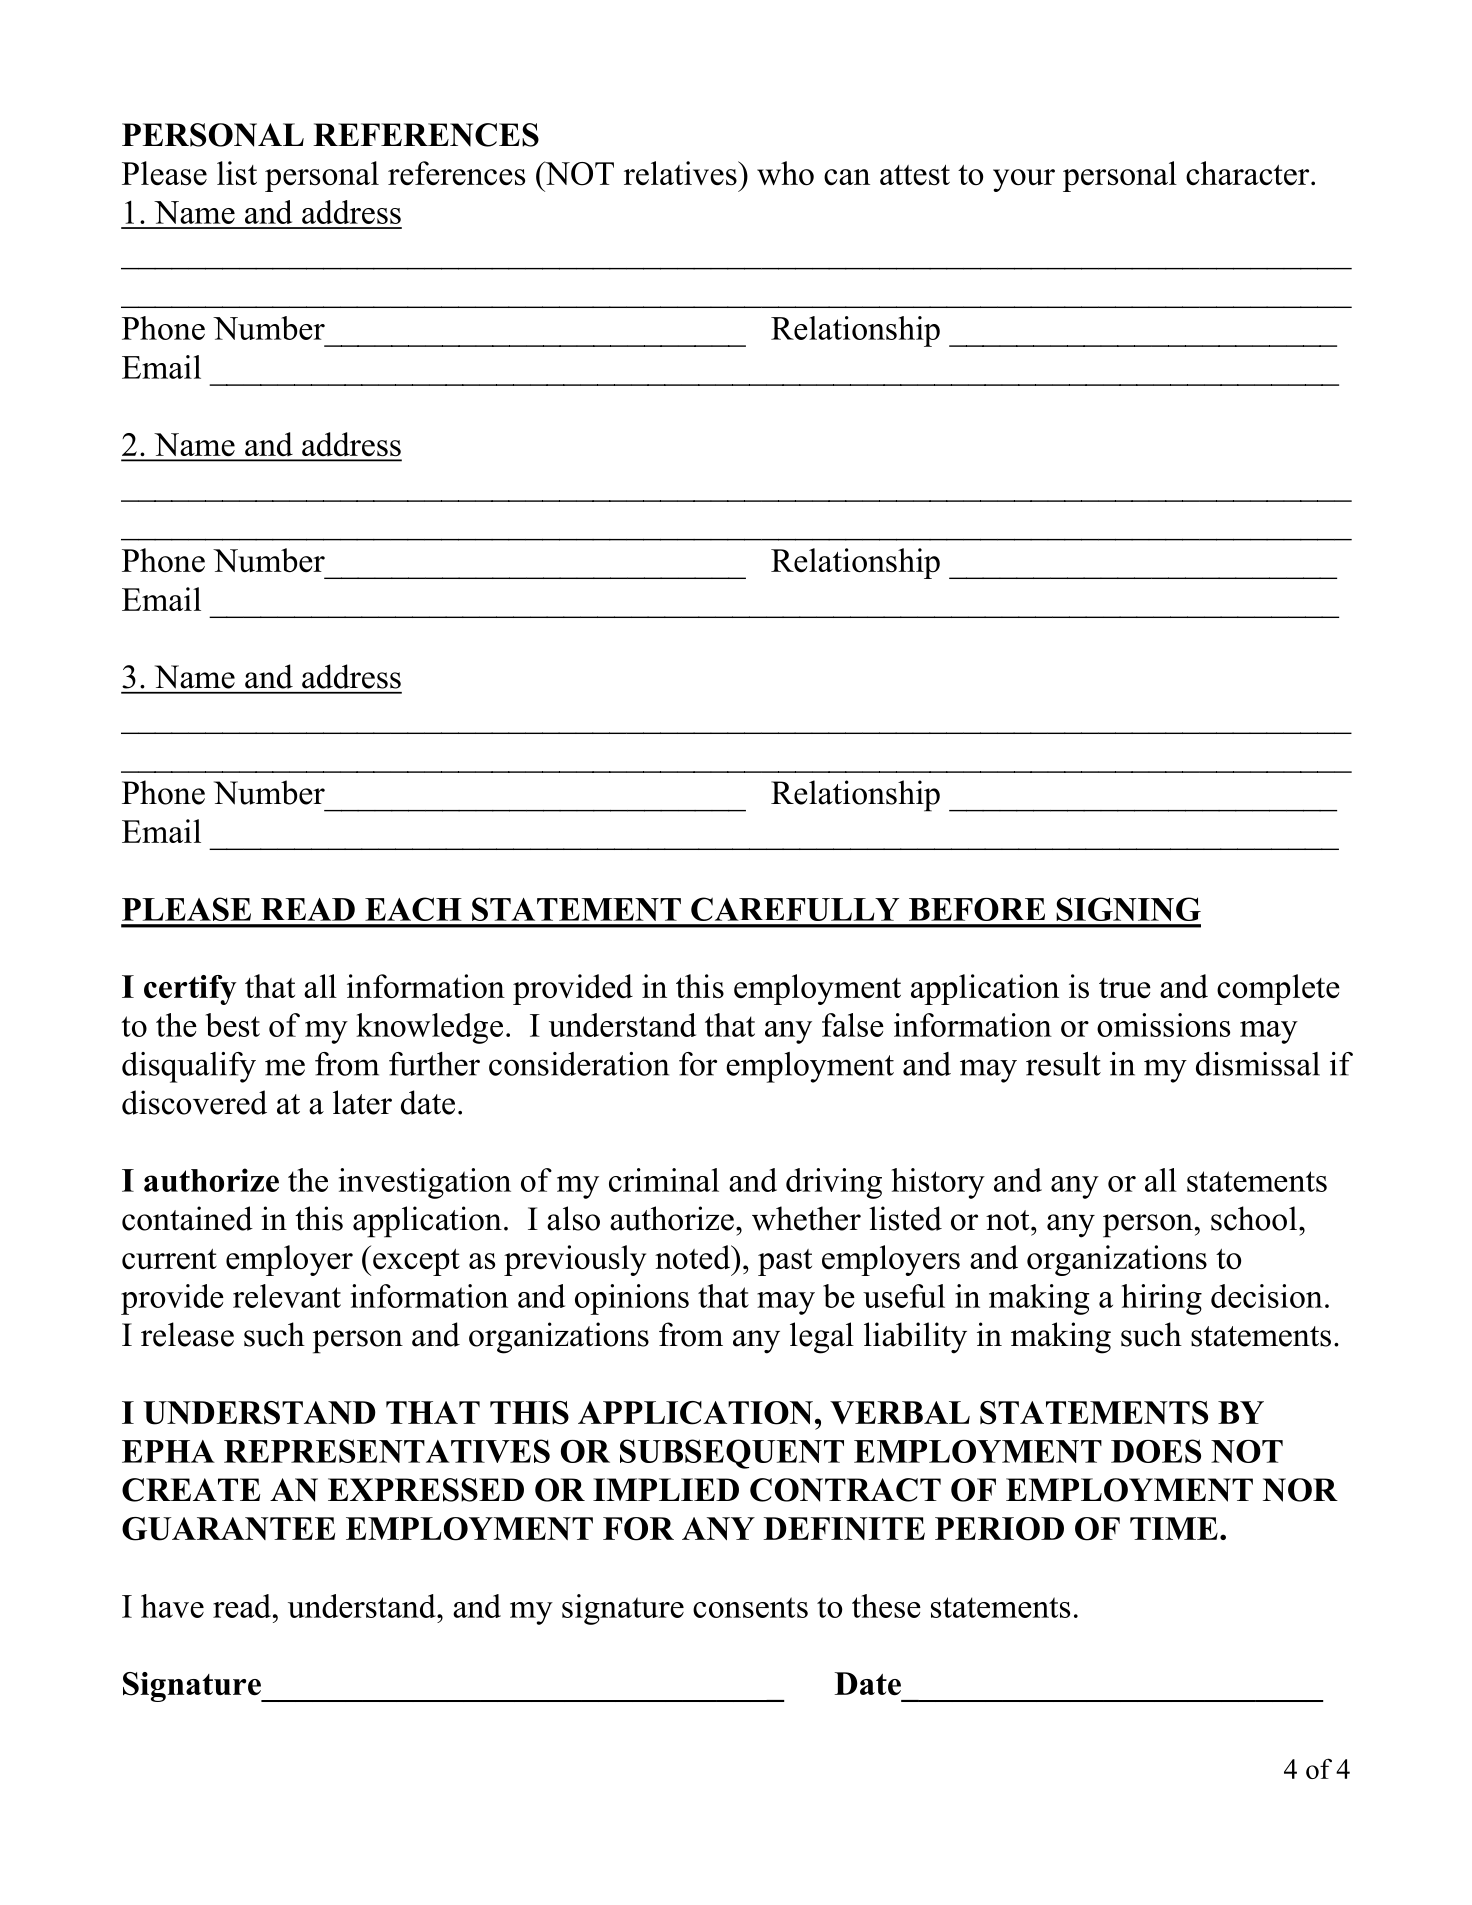 Image resolution: width=1472 pixels, height=1905 pixels. Describe the element at coordinates (413, 909) in the page. I see `EACH` at that location.
